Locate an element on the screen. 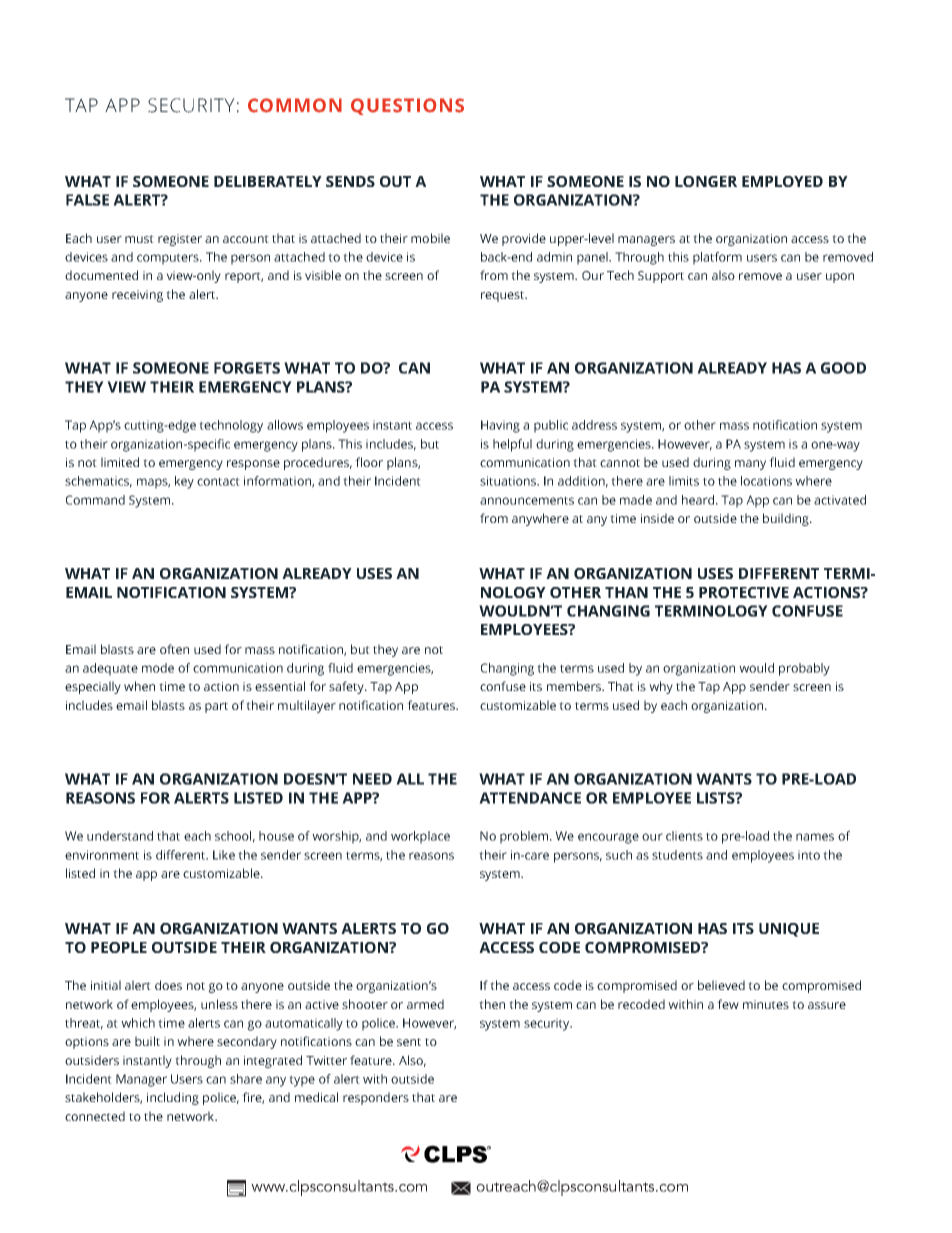 The image size is (952, 1233). DELIBERATELY is located at coordinates (268, 181).
